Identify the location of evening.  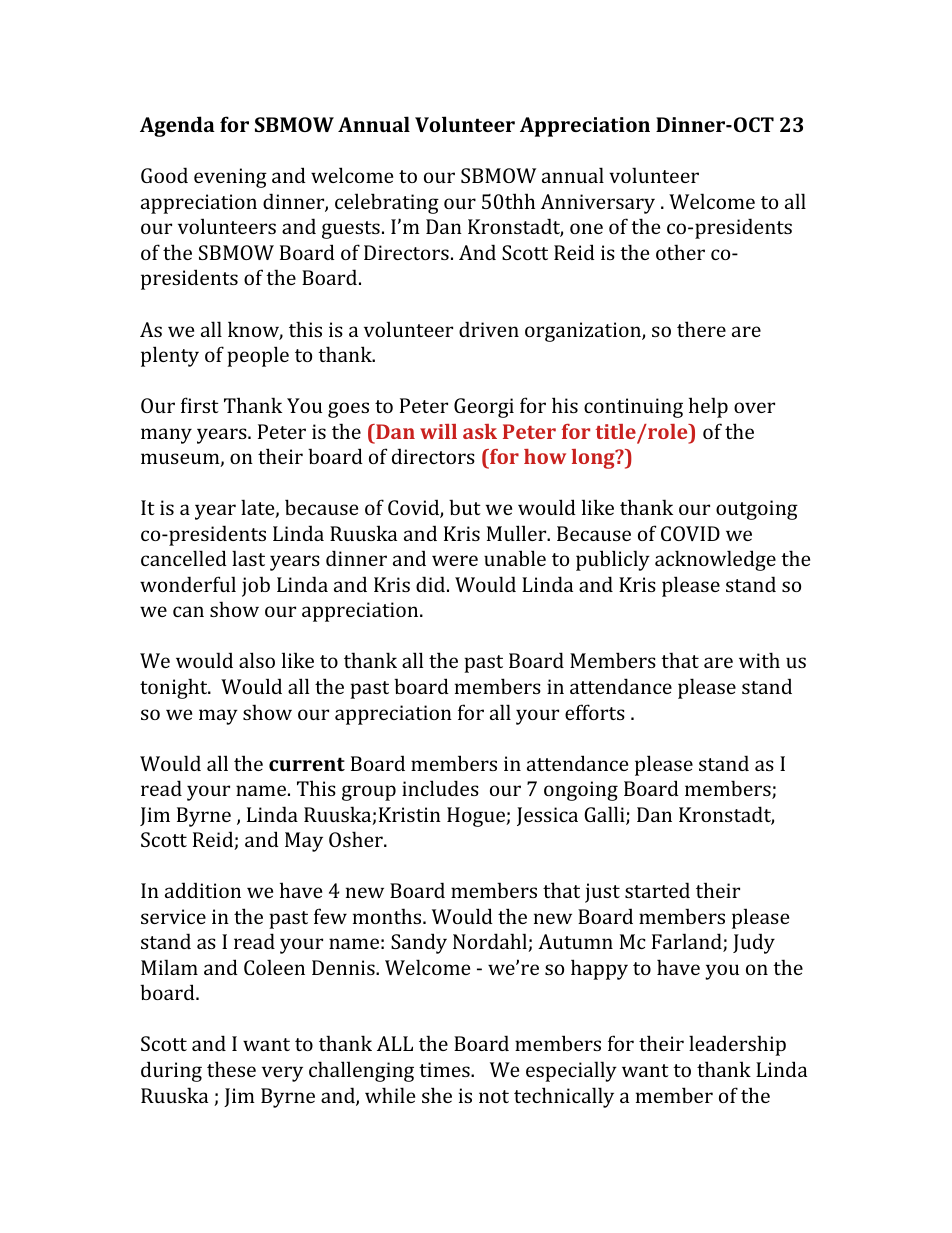
(230, 178).
